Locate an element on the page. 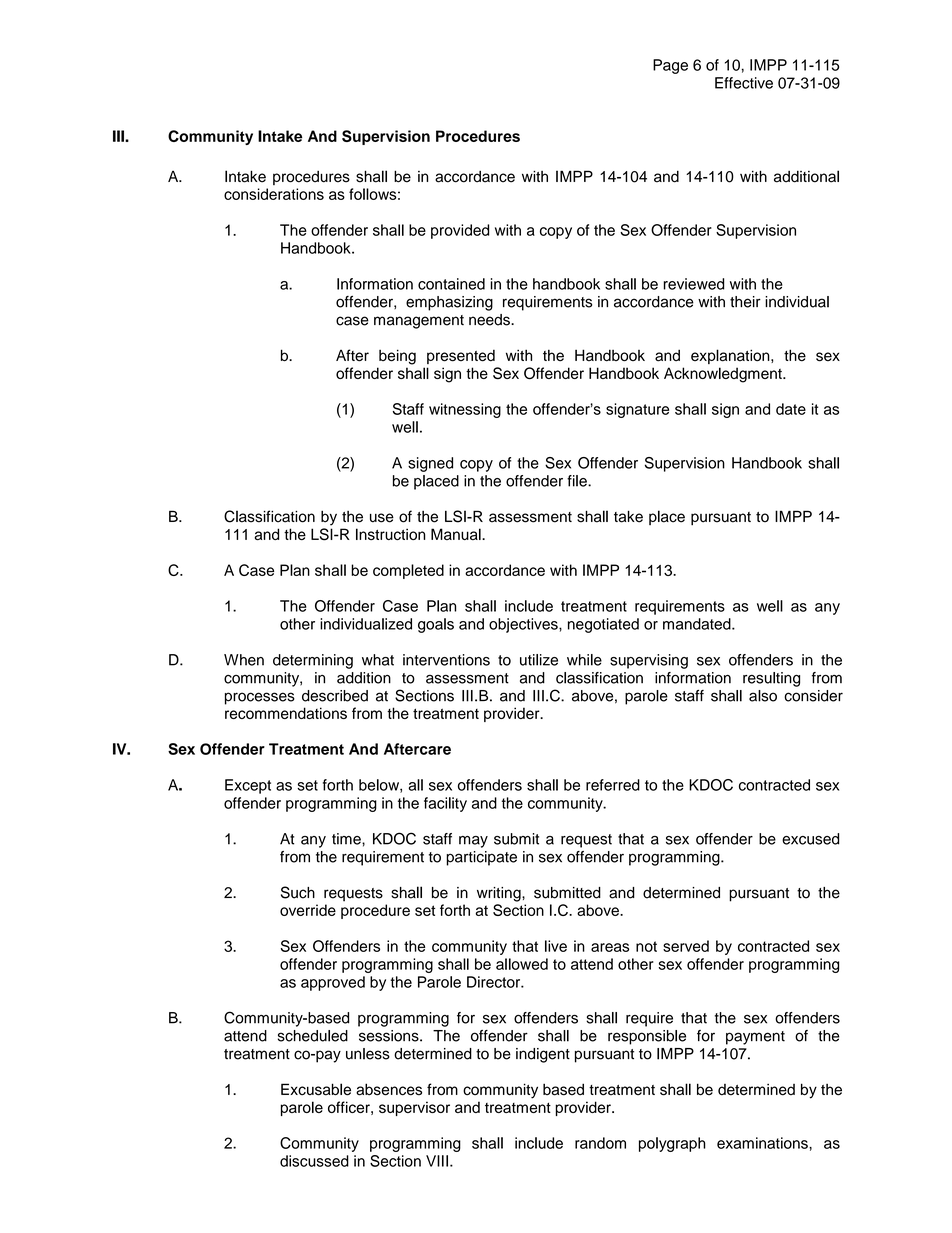 This image has width=952, height=1233. Page is located at coordinates (670, 66).
